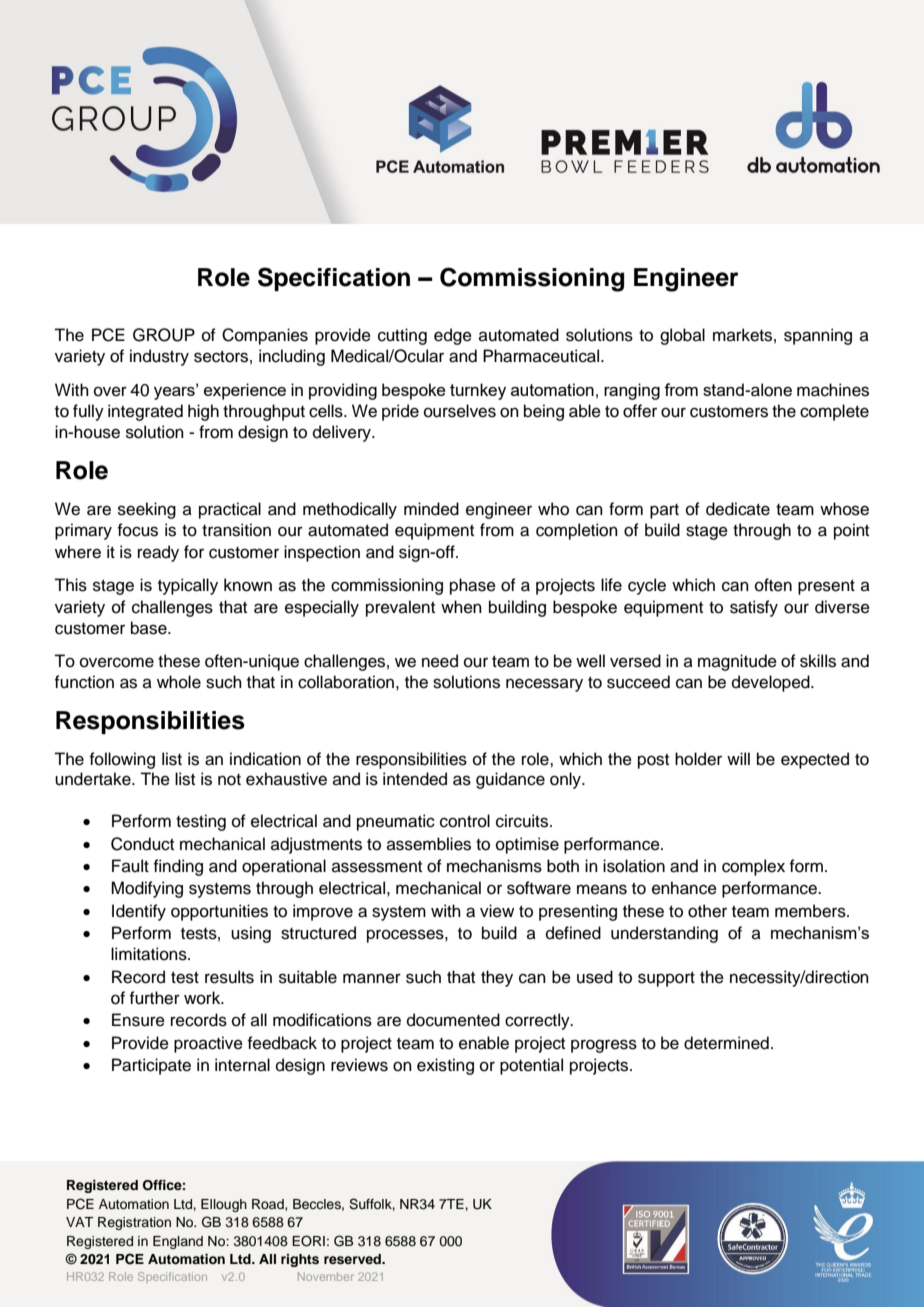 The height and width of the screenshot is (1307, 924). What do you see at coordinates (159, 357) in the screenshot?
I see `industry` at bounding box center [159, 357].
